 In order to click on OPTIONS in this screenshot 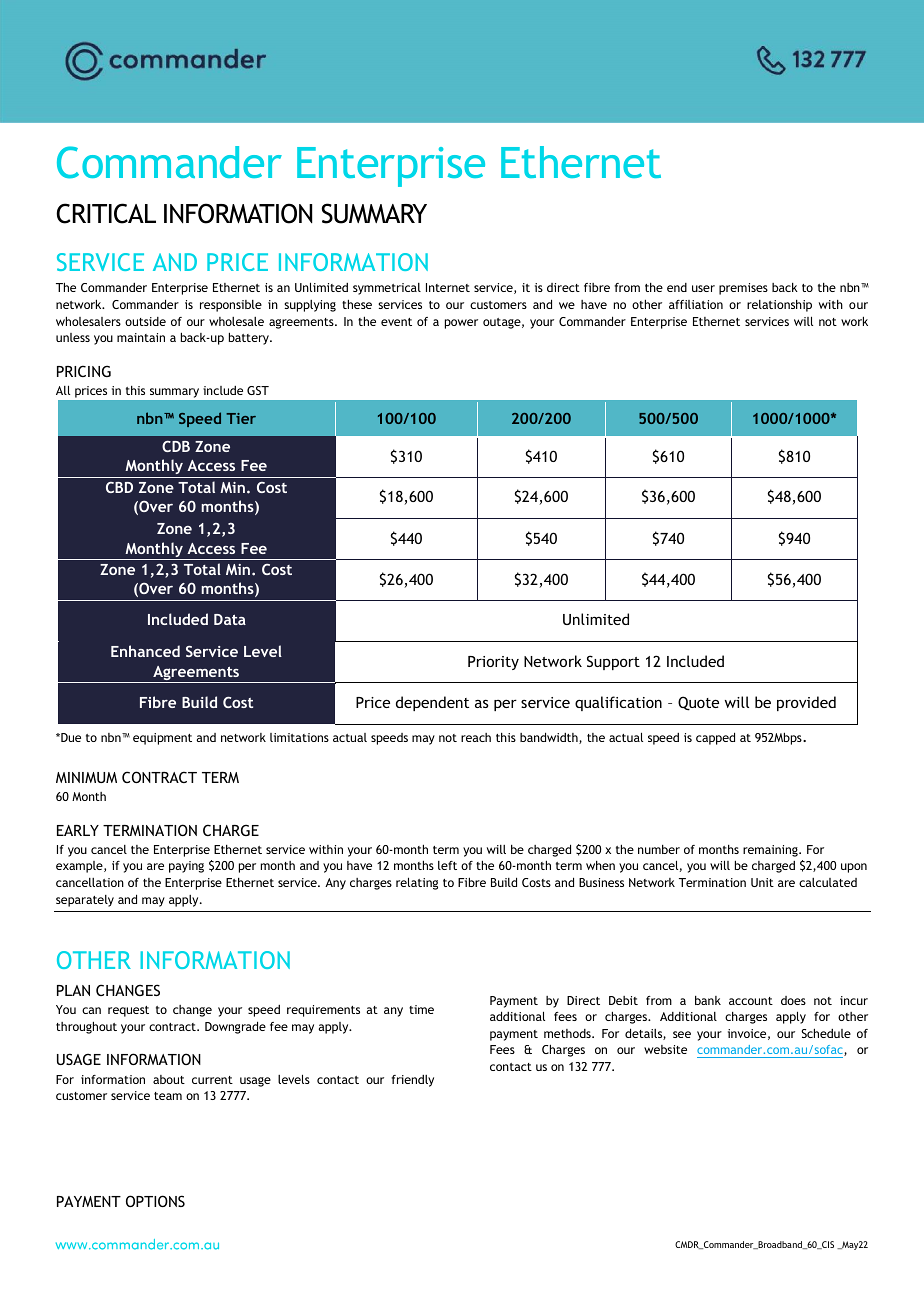, I will do `click(155, 1201)`.
